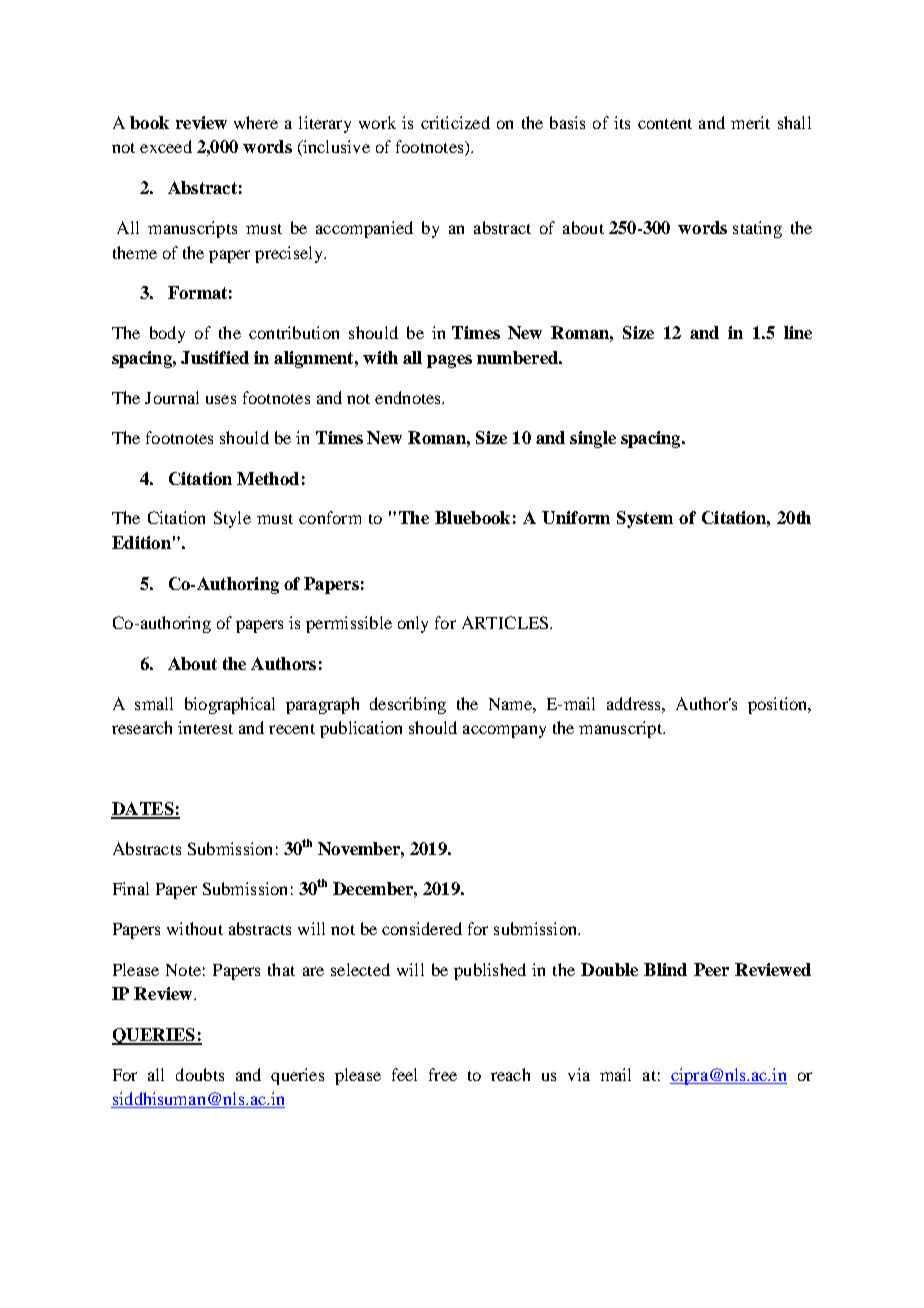 Image resolution: width=924 pixels, height=1308 pixels. What do you see at coordinates (143, 810) in the image?
I see `DATES` at bounding box center [143, 810].
